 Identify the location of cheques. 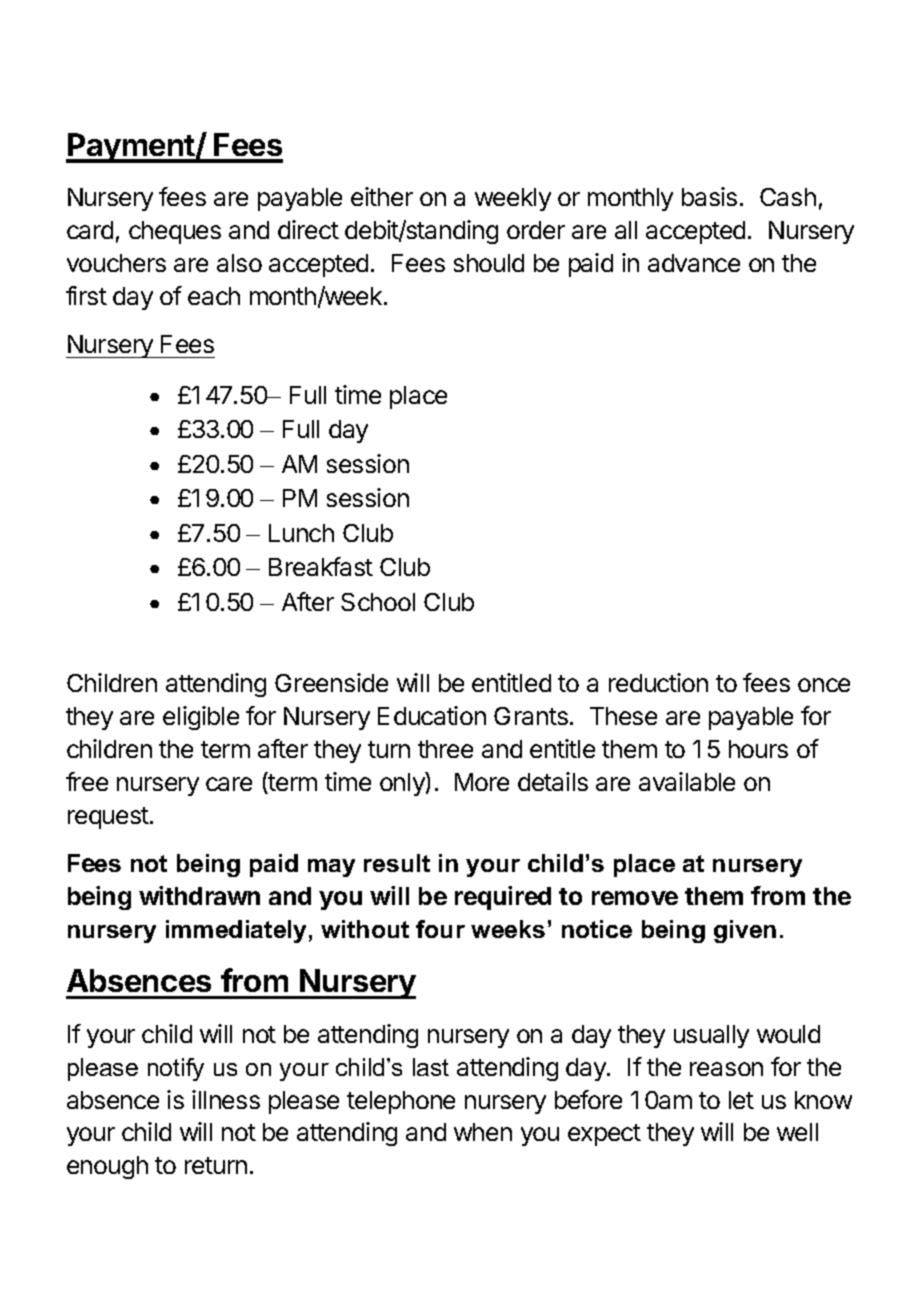
(175, 232).
